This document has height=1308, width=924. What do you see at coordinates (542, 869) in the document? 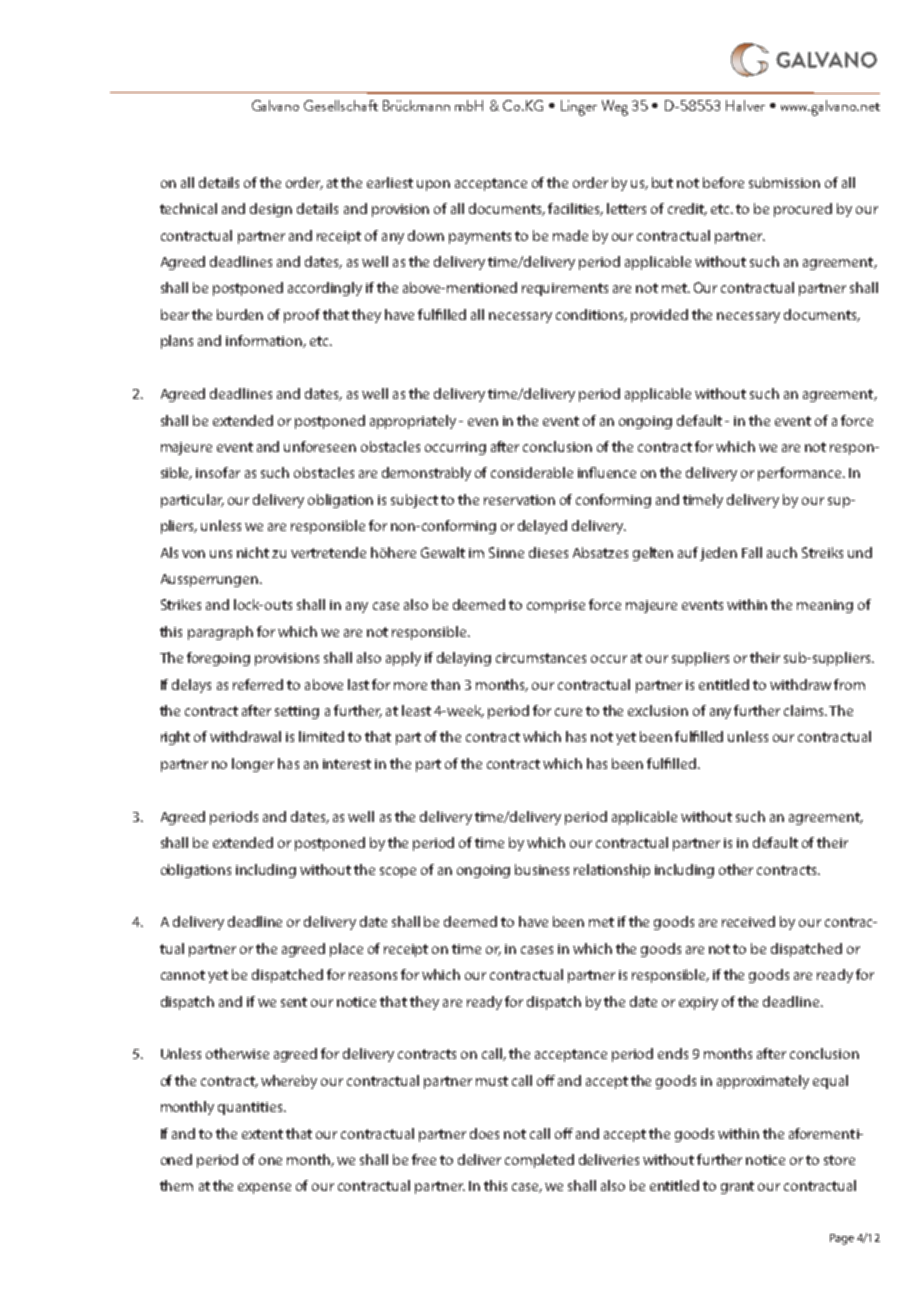
I see `business` at bounding box center [542, 869].
